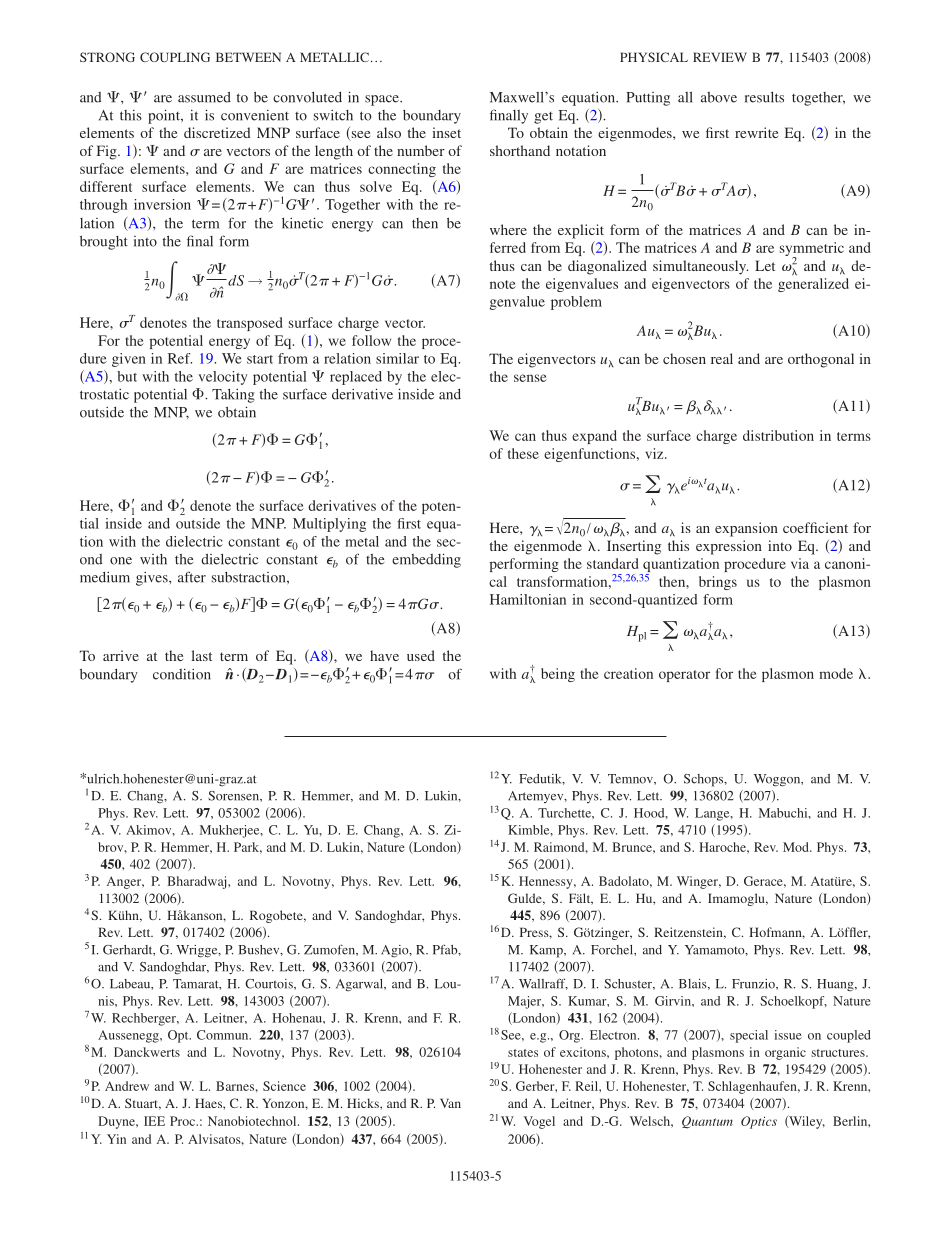 Image resolution: width=952 pixels, height=1233 pixels. What do you see at coordinates (722, 358) in the screenshot?
I see `real` at bounding box center [722, 358].
